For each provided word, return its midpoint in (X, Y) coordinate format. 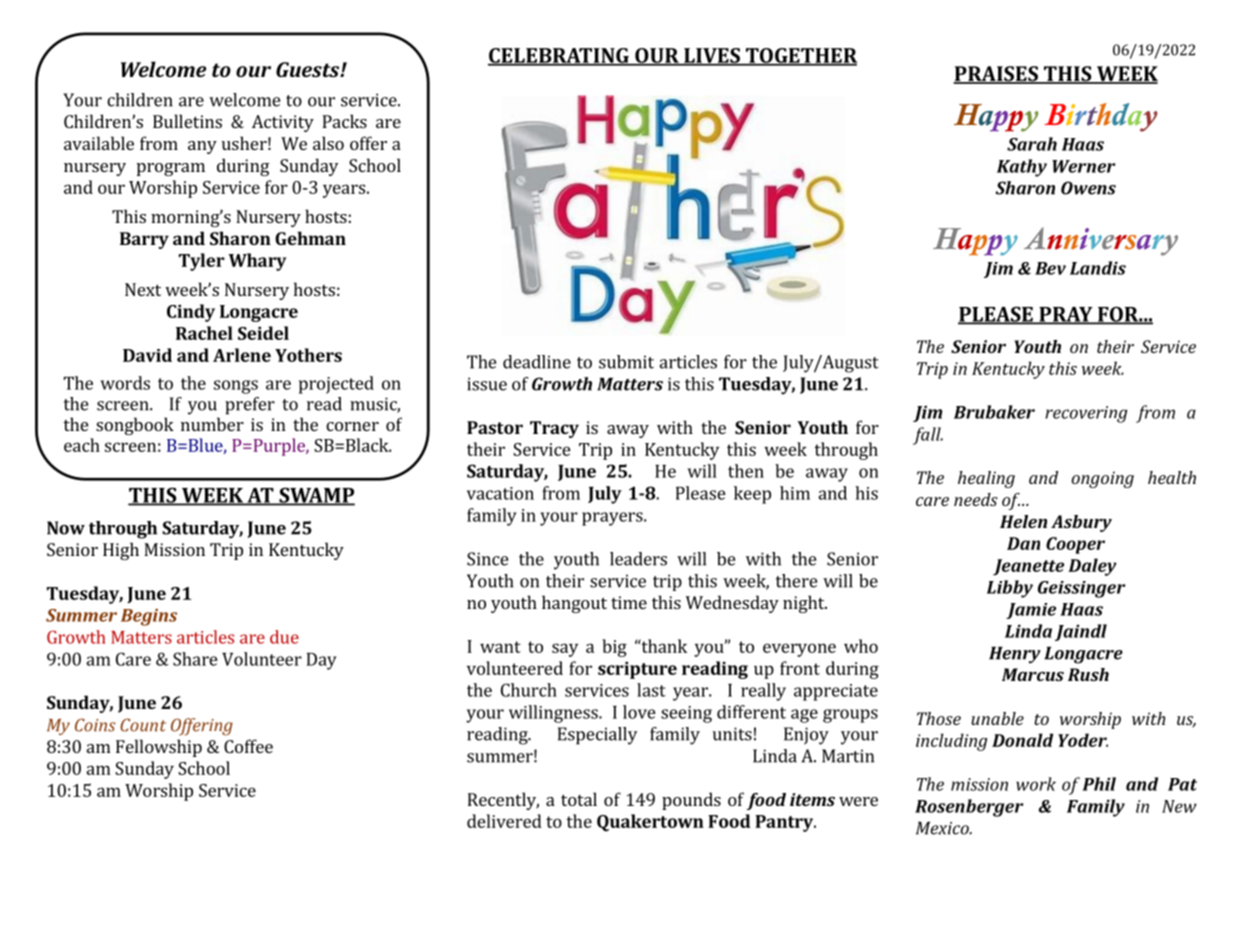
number (212, 424)
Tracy (554, 429)
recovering (1086, 414)
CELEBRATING (559, 56)
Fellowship (159, 748)
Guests (309, 69)
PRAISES (996, 75)
